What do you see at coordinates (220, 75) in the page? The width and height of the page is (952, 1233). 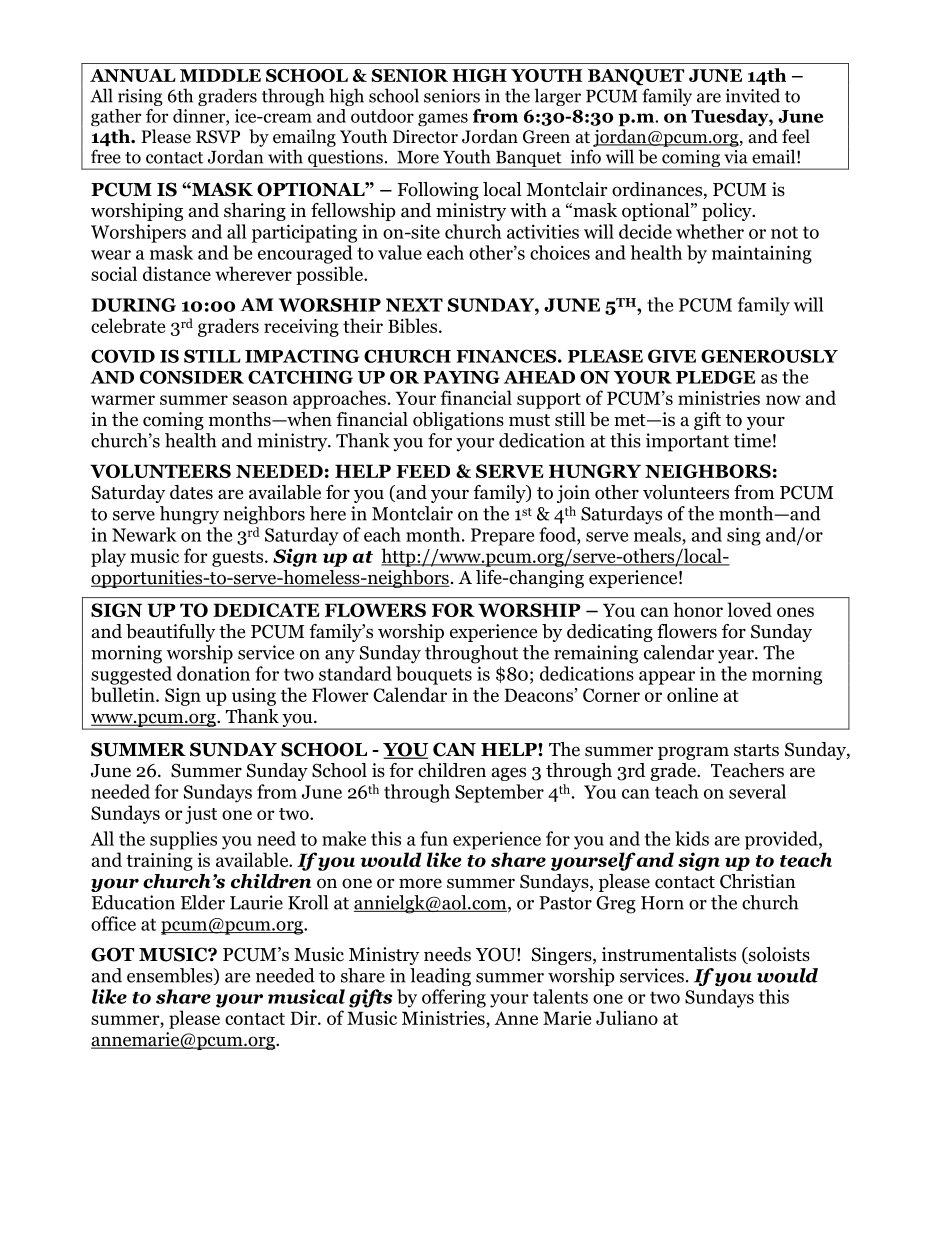 I see `MIDDLE` at bounding box center [220, 75].
